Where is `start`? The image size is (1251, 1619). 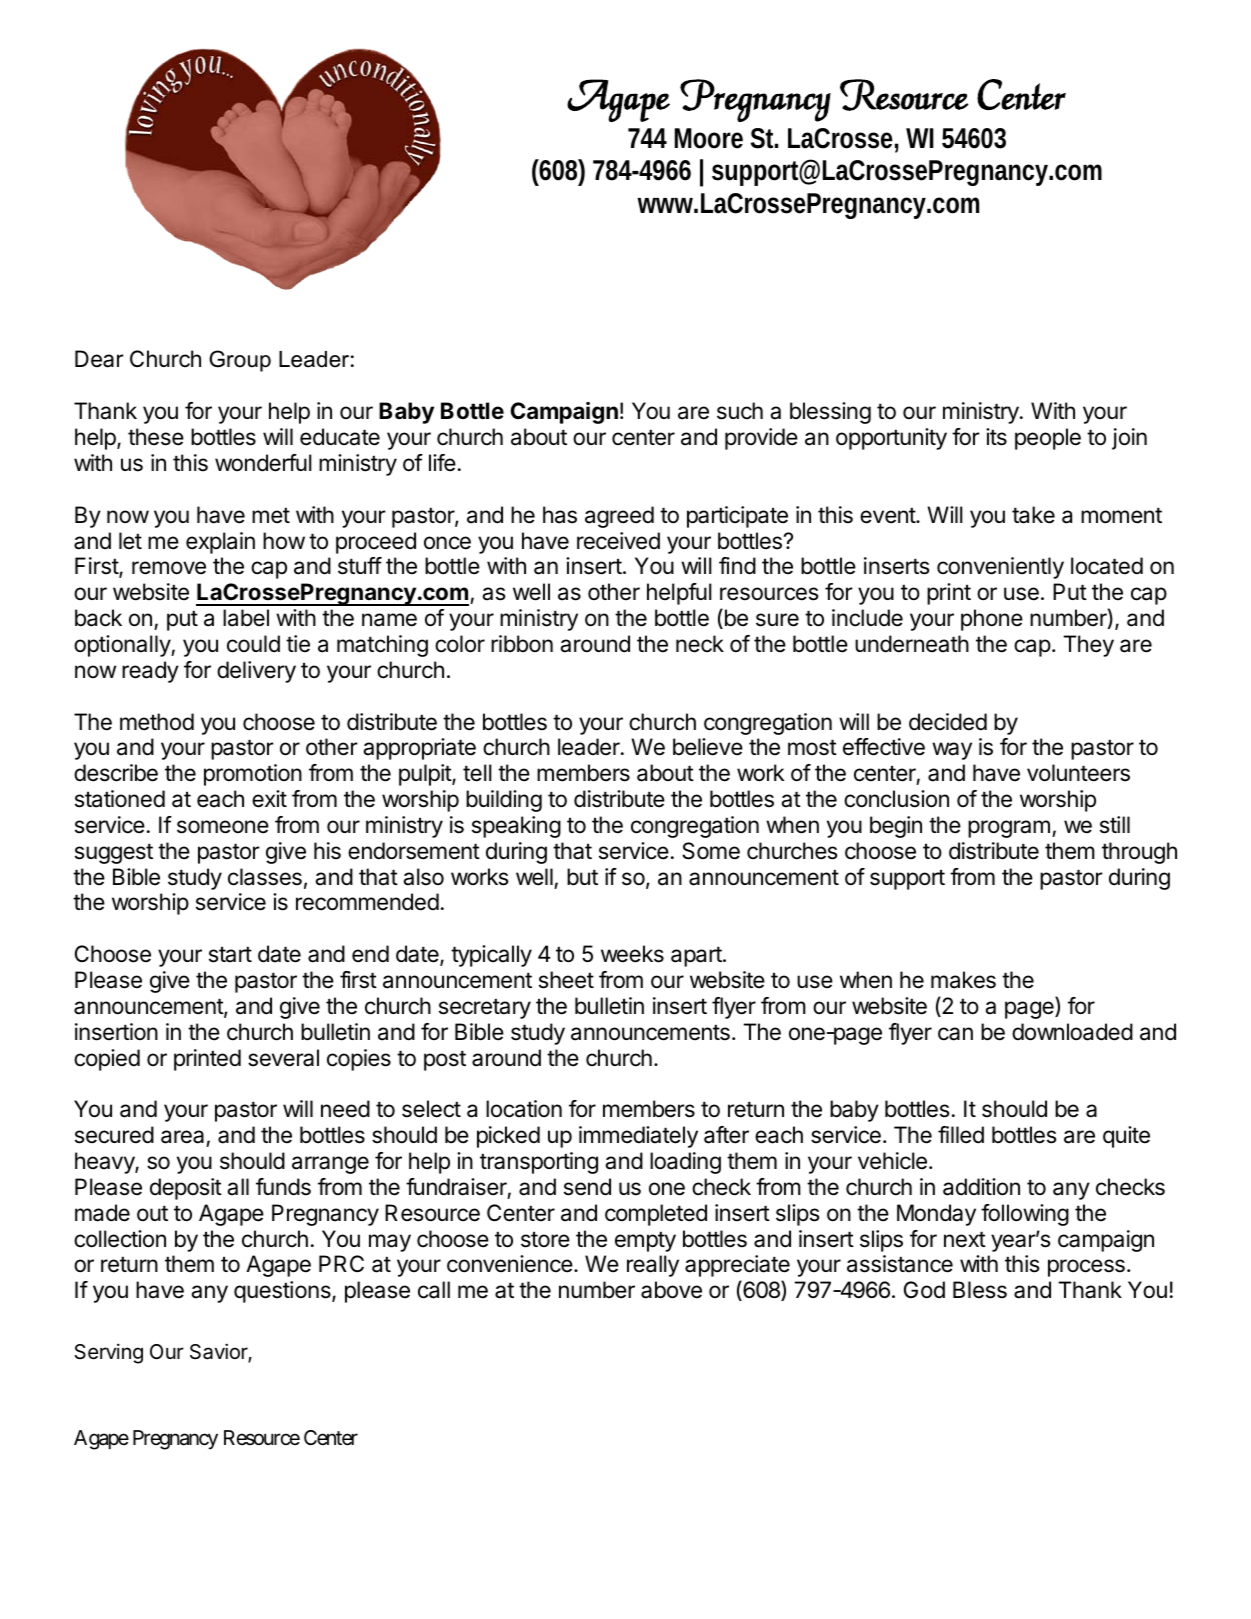 start is located at coordinates (230, 954).
